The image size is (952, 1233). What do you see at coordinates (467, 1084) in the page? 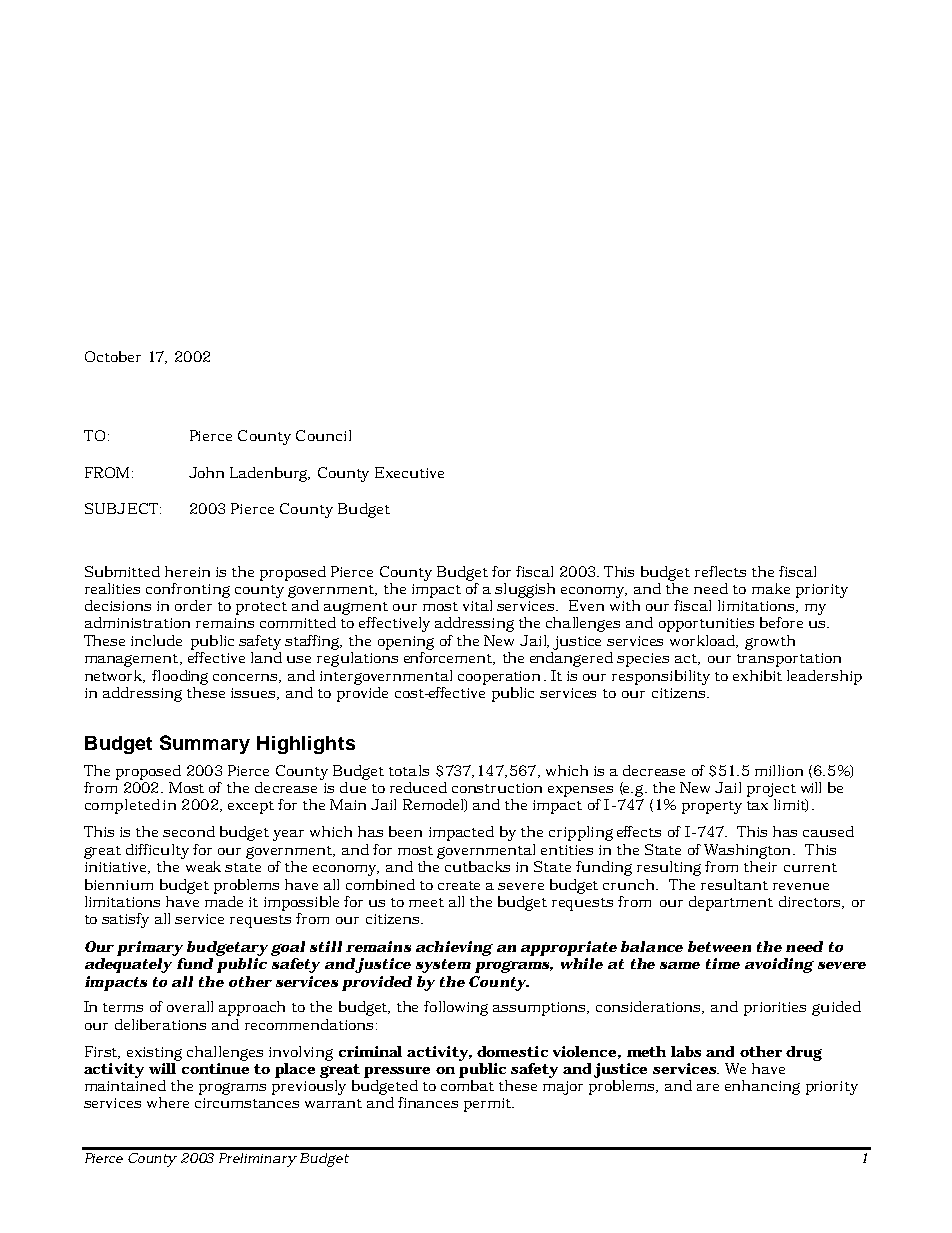
I see `combat` at bounding box center [467, 1084].
